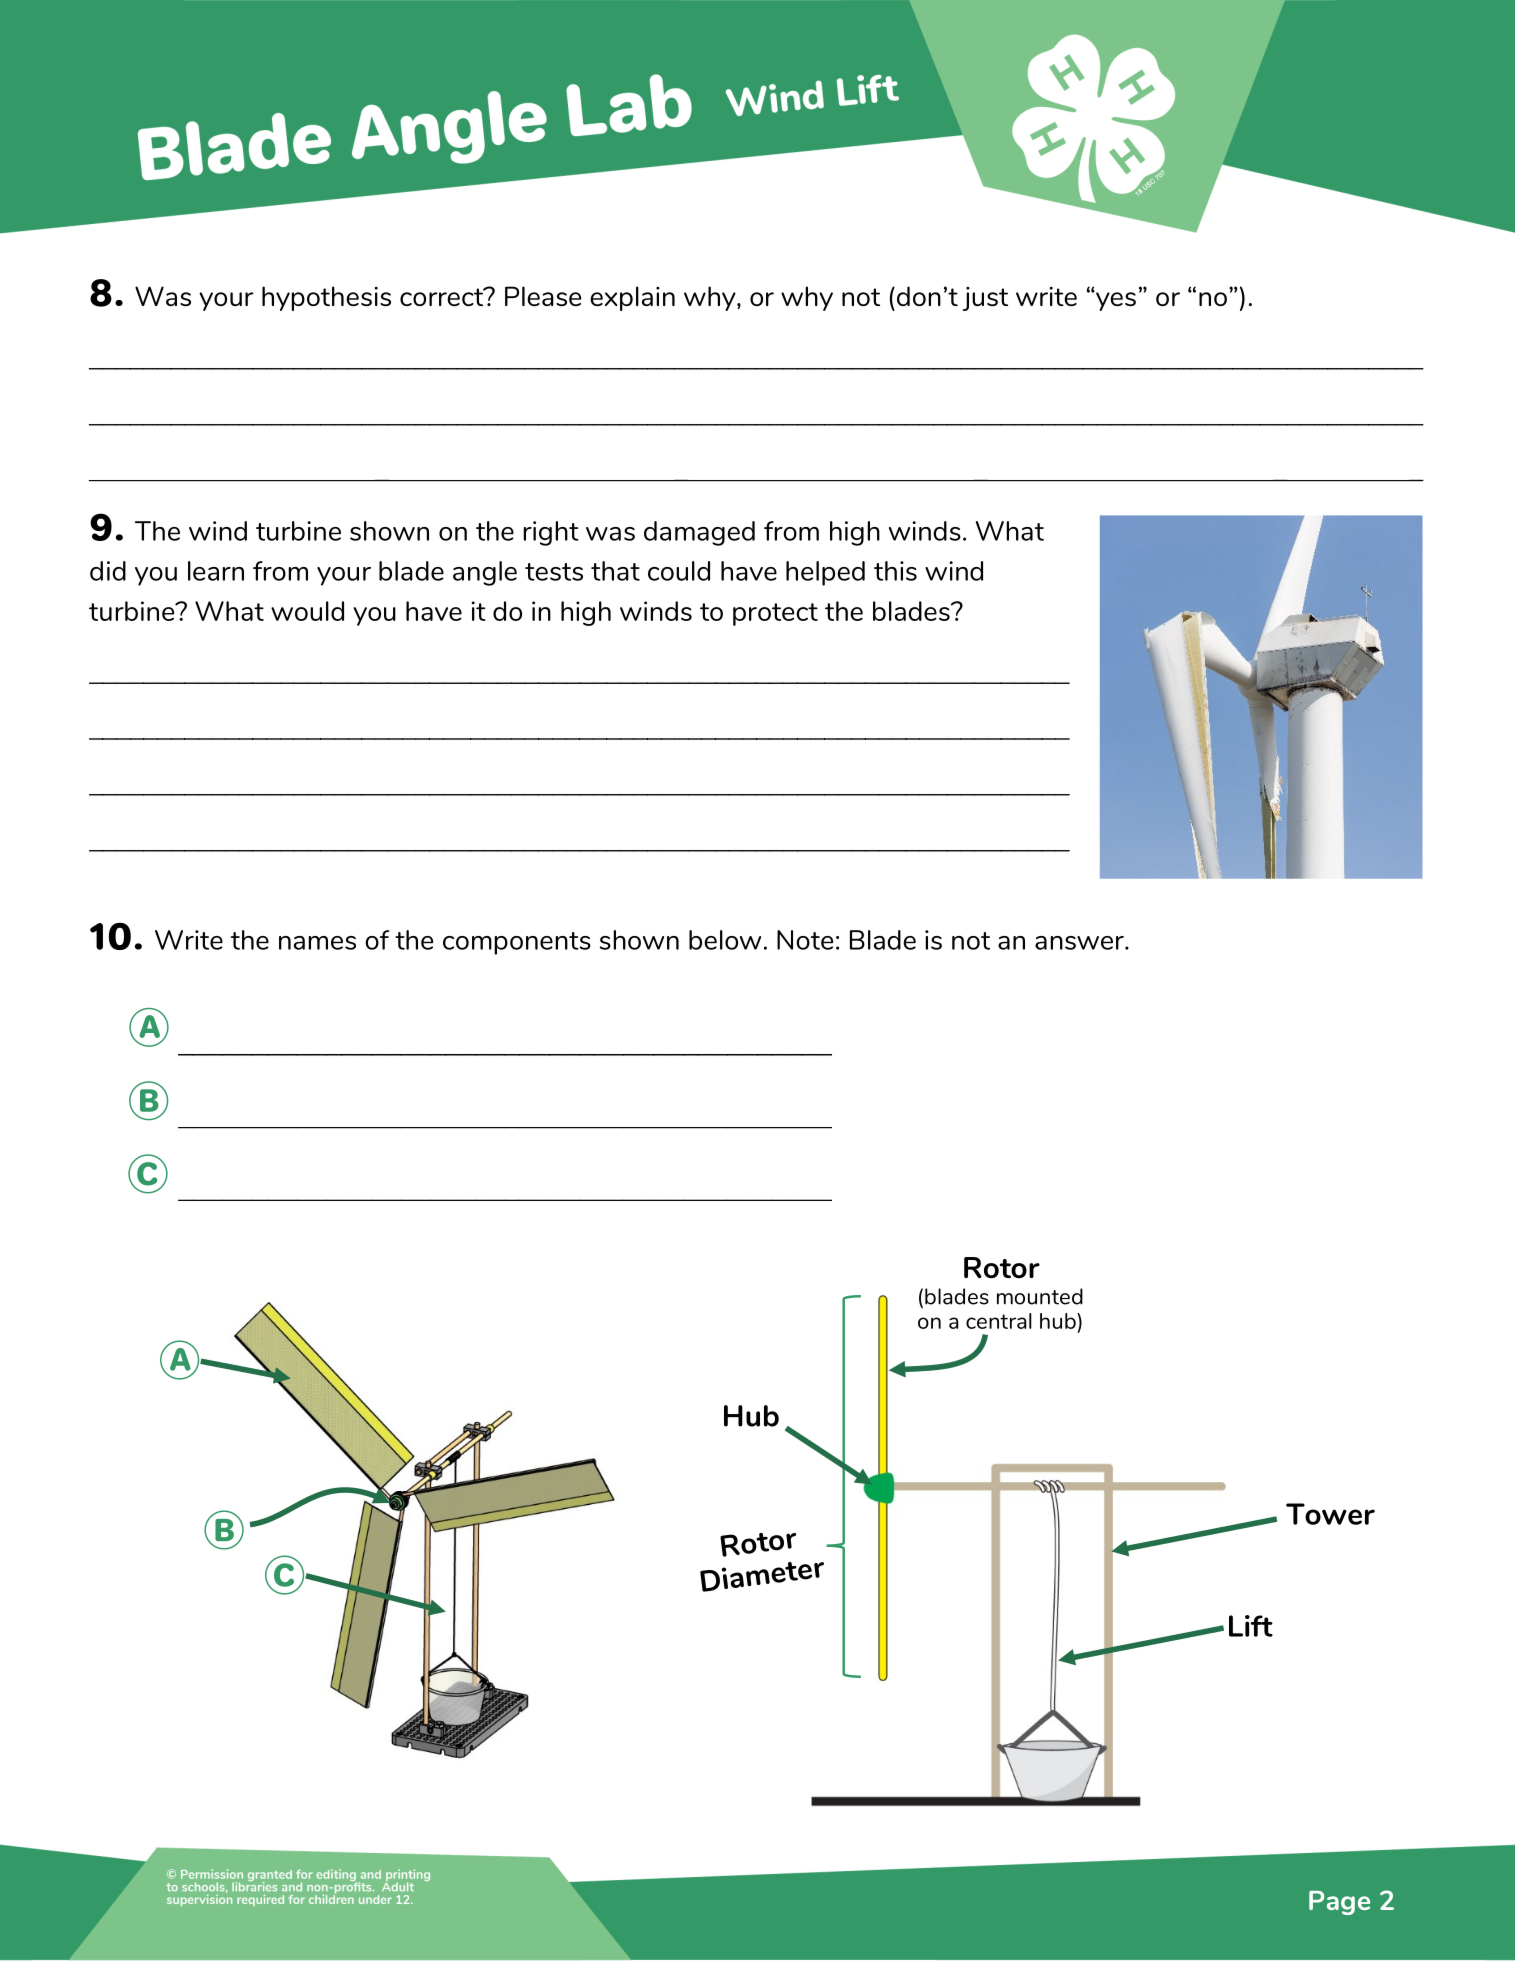  Describe the element at coordinates (317, 943) in the page. I see `names` at that location.
